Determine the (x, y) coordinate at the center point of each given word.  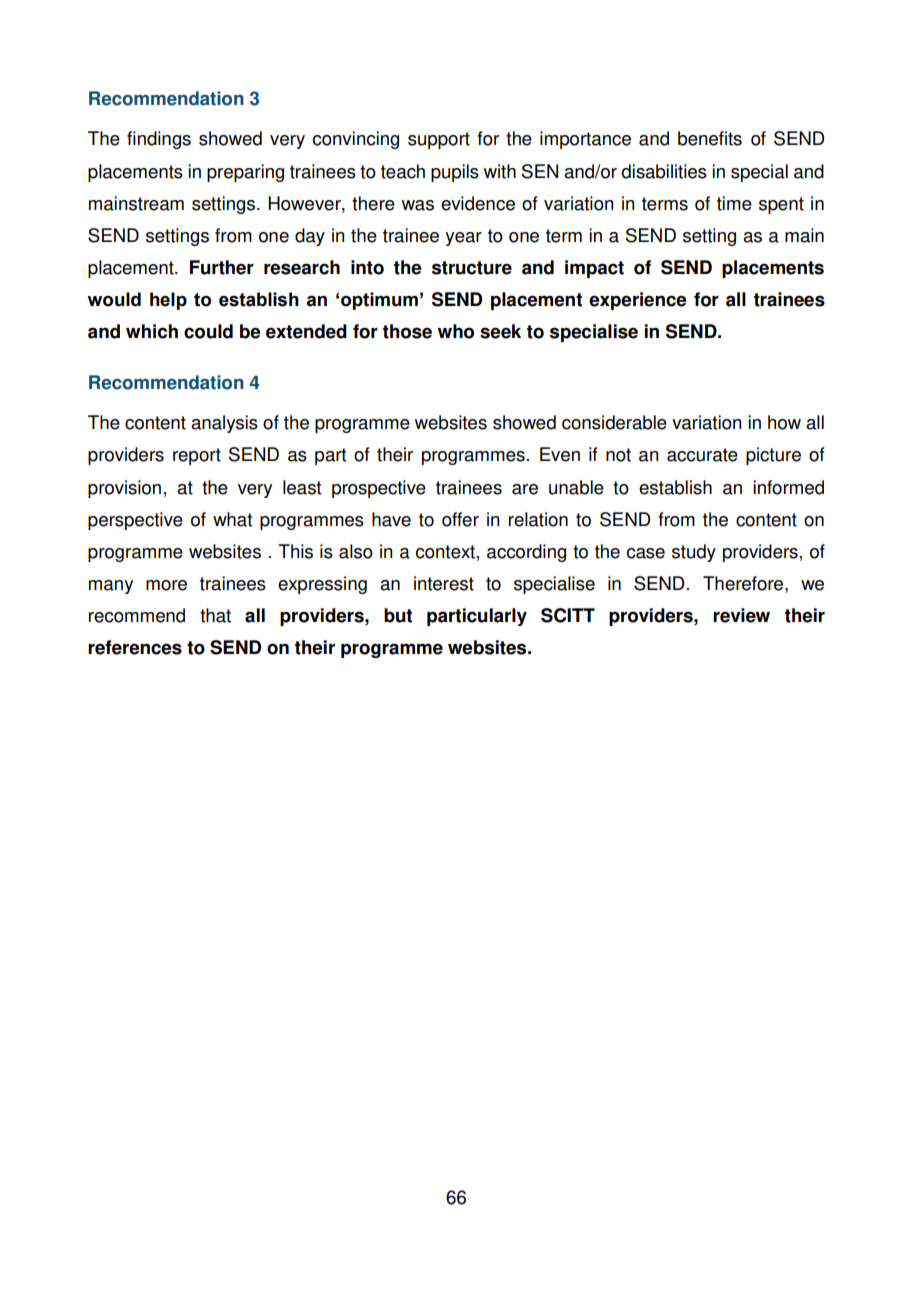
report (197, 456)
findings (159, 140)
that (215, 615)
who (455, 331)
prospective (379, 489)
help (168, 301)
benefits (710, 138)
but (398, 615)
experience (637, 301)
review (741, 615)
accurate (702, 455)
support (439, 140)
